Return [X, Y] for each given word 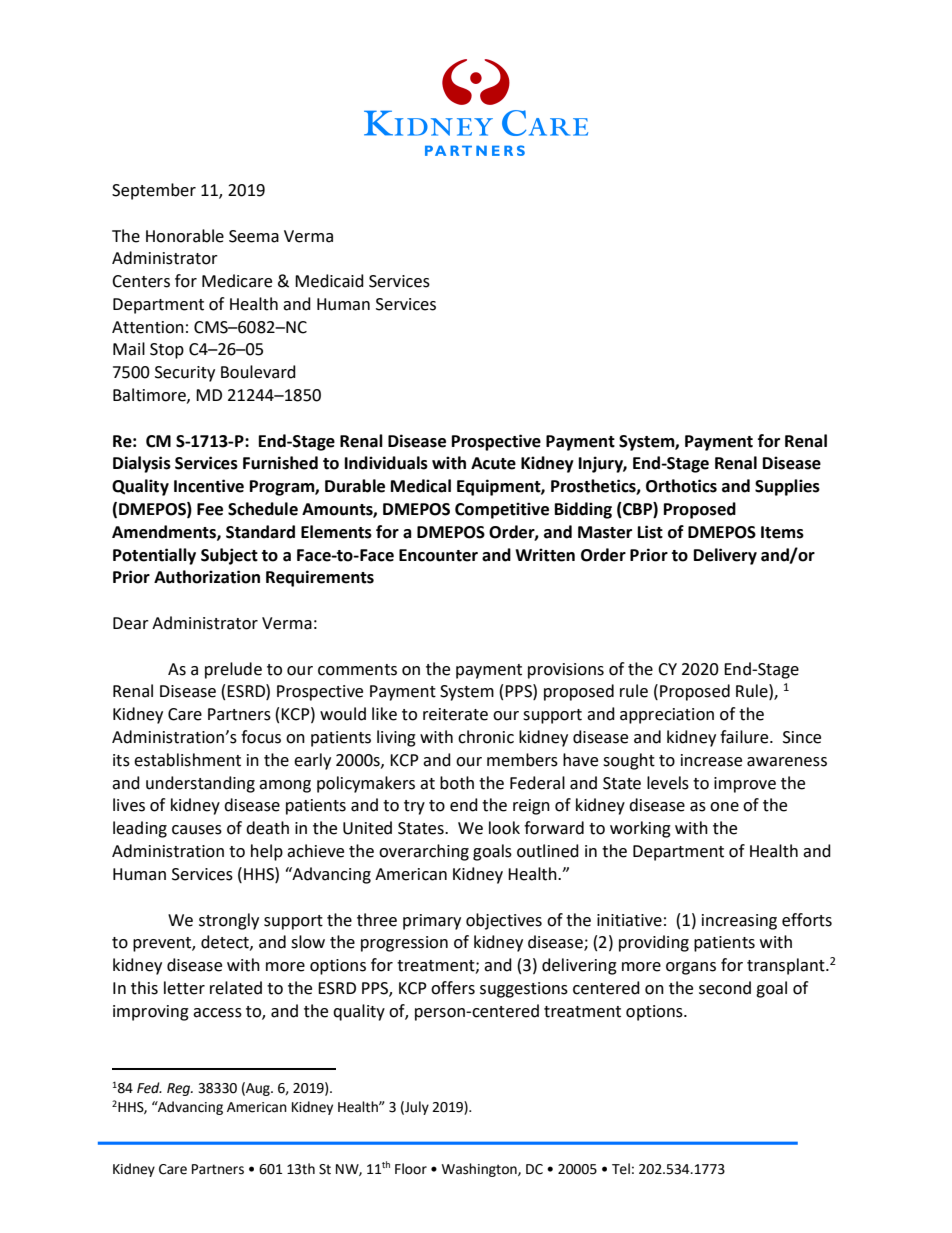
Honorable [185, 236]
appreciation [667, 716]
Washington [480, 1170]
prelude [233, 670]
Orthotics [681, 486]
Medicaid [329, 281]
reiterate [455, 714]
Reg [180, 1089]
